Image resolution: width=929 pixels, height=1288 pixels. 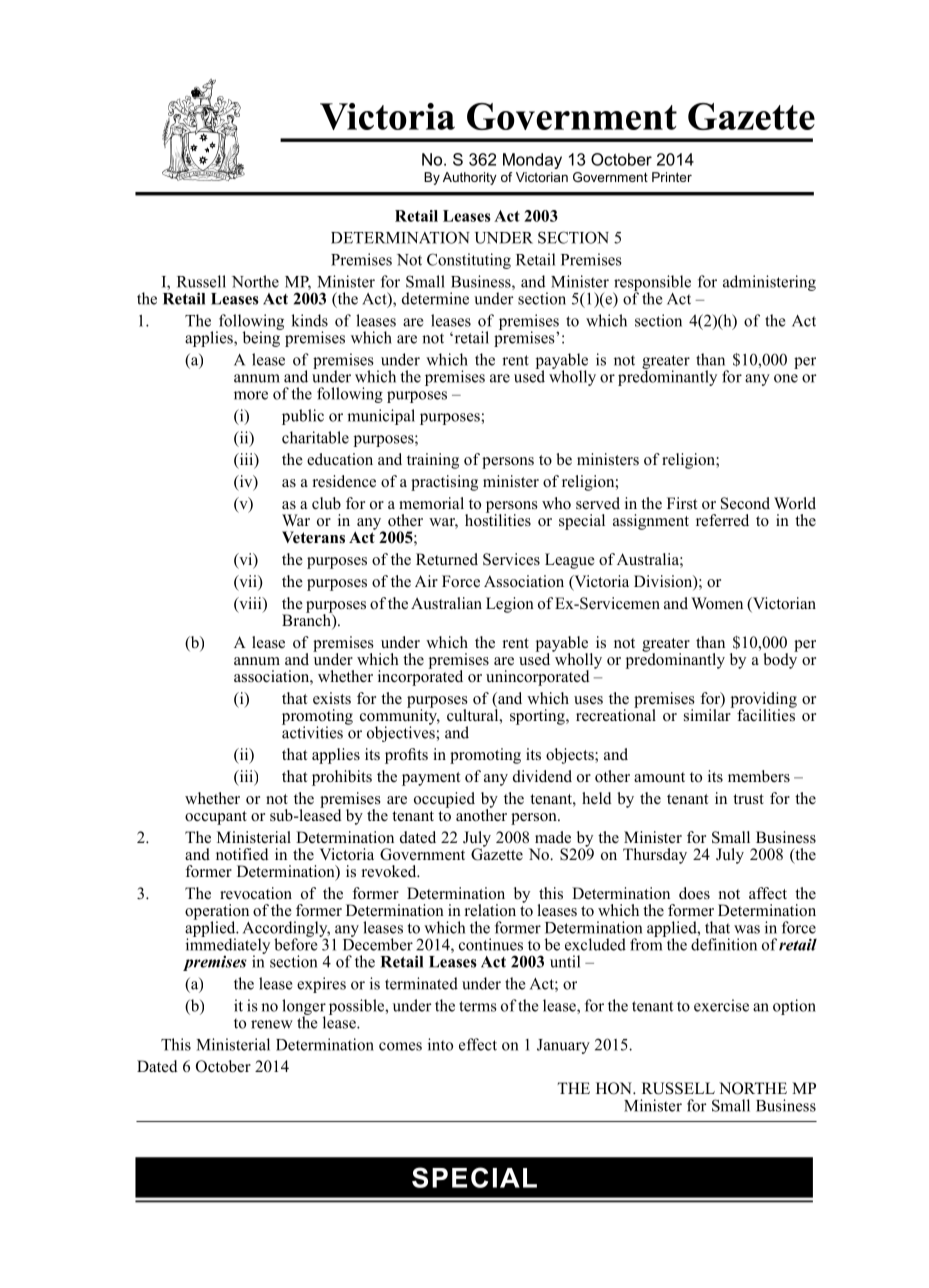 I want to click on exists, so click(x=332, y=698).
